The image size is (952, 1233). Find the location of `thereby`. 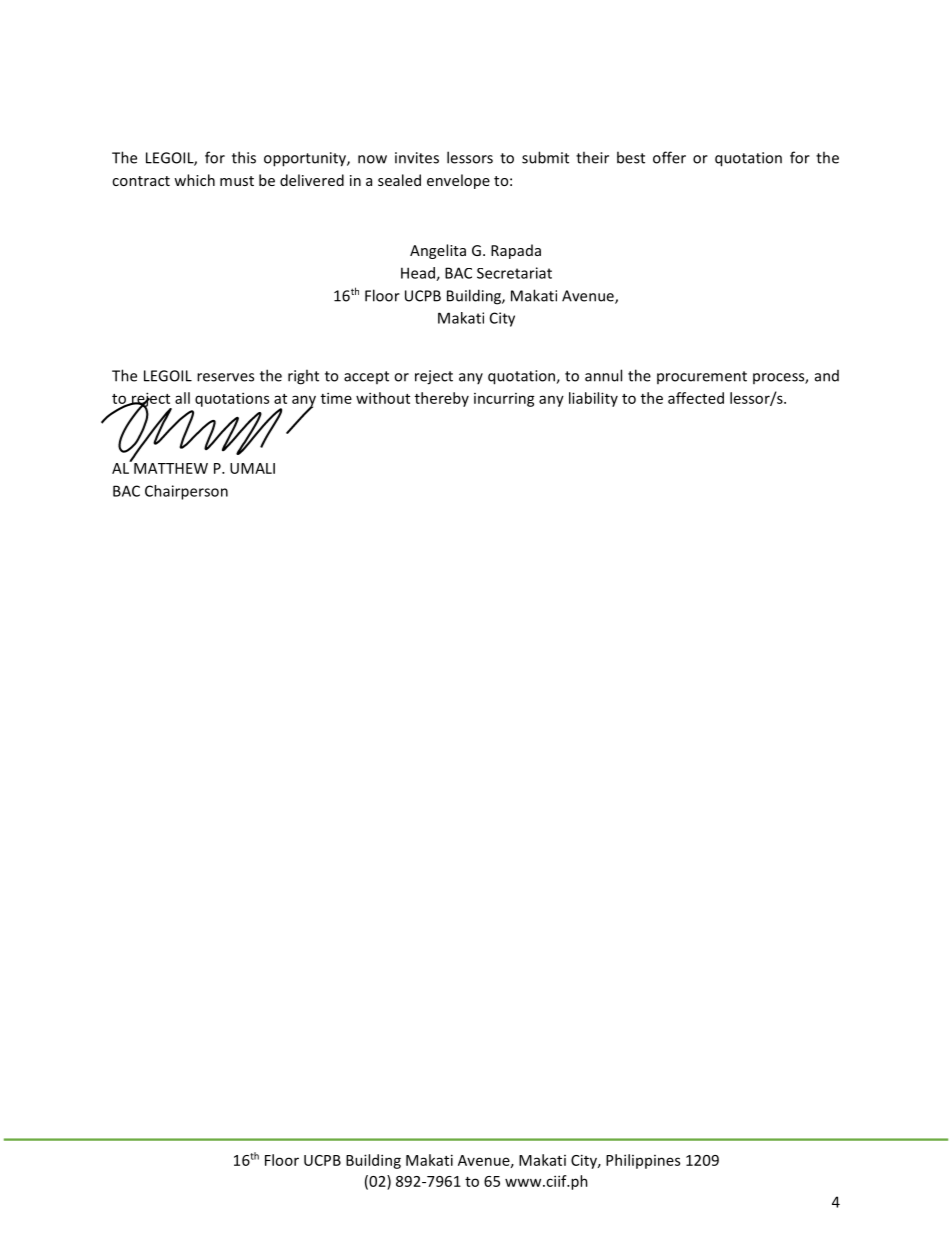

thereby is located at coordinates (442, 399).
